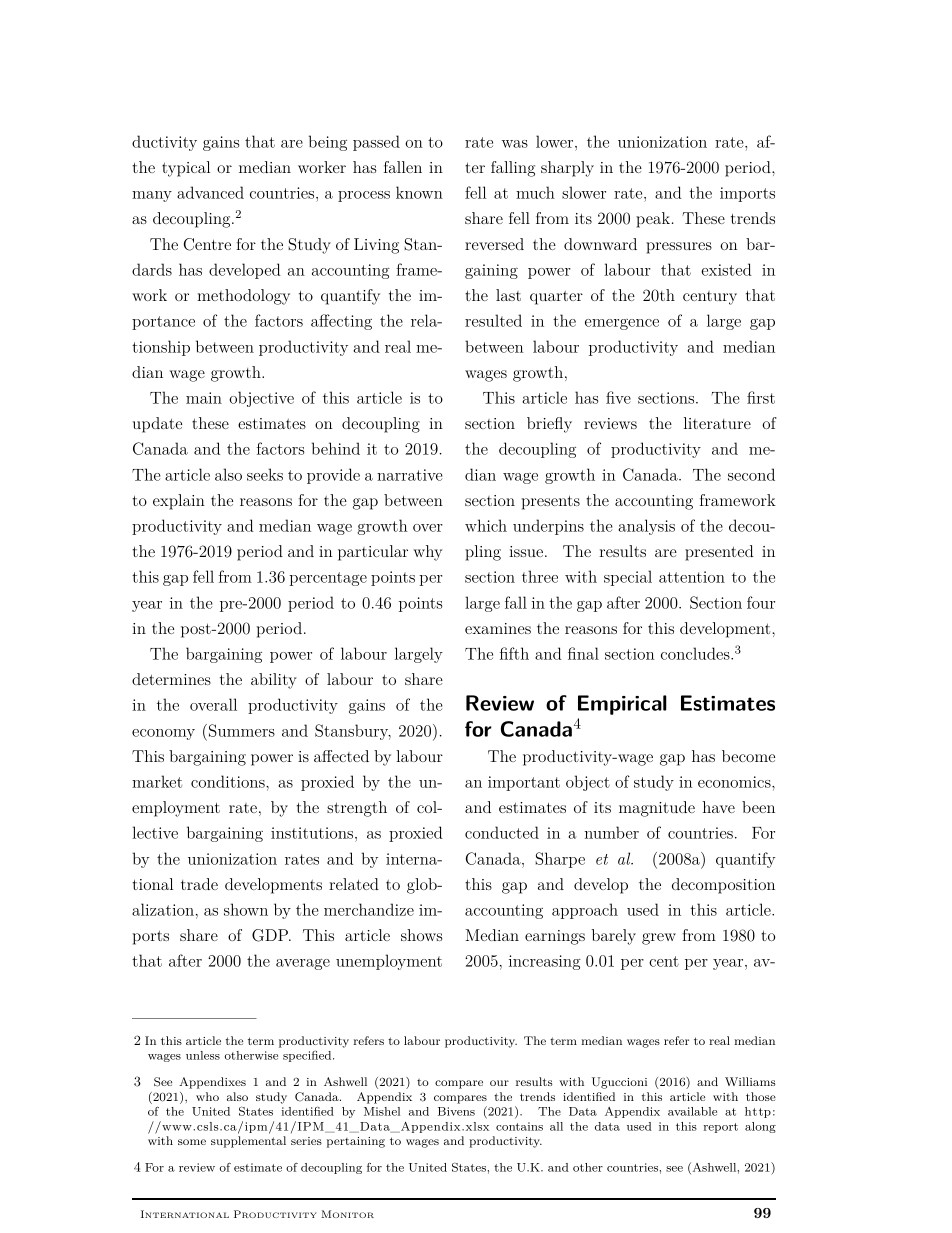 This document has width=952, height=1233. I want to click on advanced, so click(210, 192).
